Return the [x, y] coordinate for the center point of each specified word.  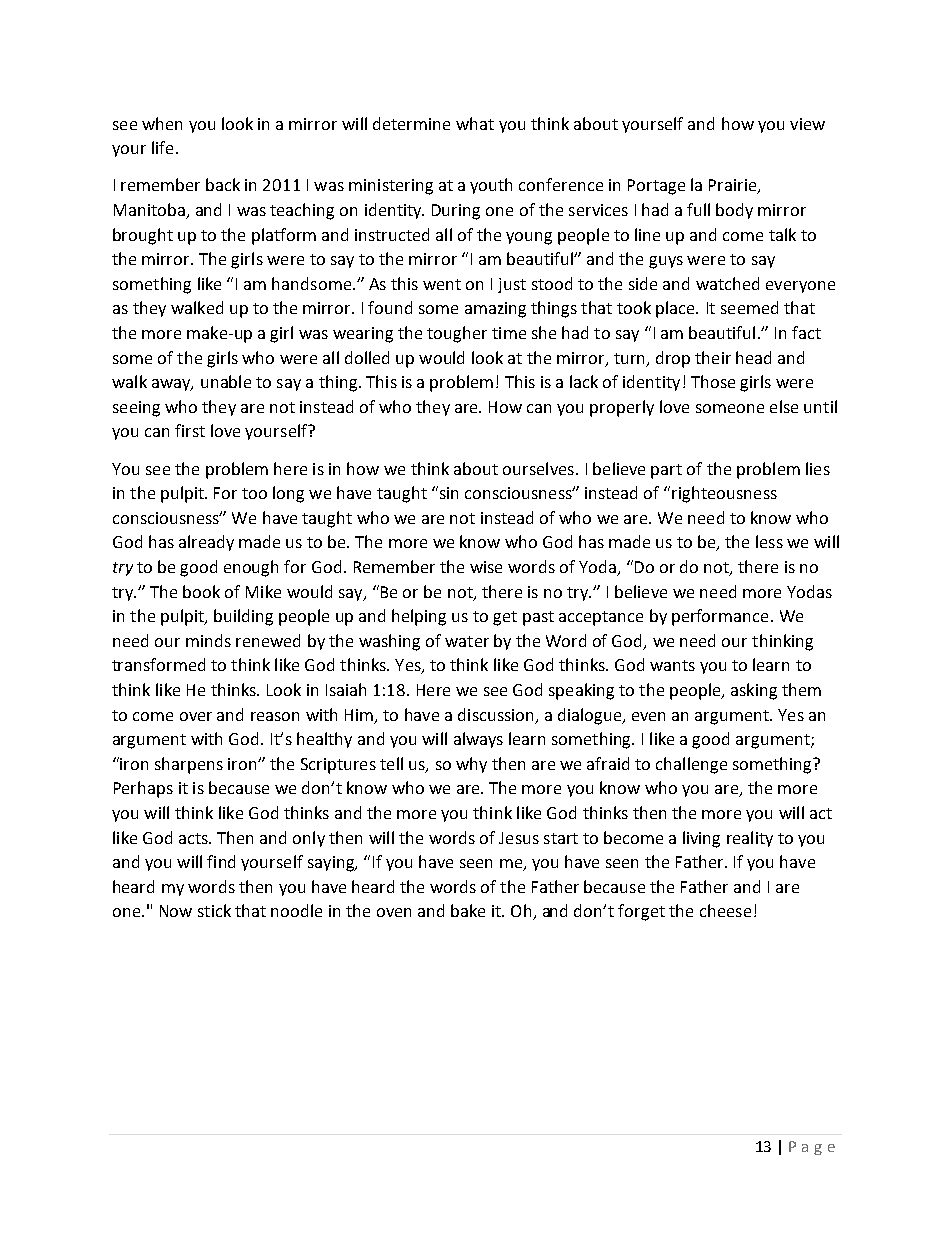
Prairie [734, 186]
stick [214, 910]
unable [226, 381]
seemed [749, 307]
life [162, 147]
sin [447, 492]
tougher [457, 334]
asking [754, 691]
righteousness [724, 494]
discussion [495, 714]
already [206, 543]
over [196, 716]
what [475, 123]
